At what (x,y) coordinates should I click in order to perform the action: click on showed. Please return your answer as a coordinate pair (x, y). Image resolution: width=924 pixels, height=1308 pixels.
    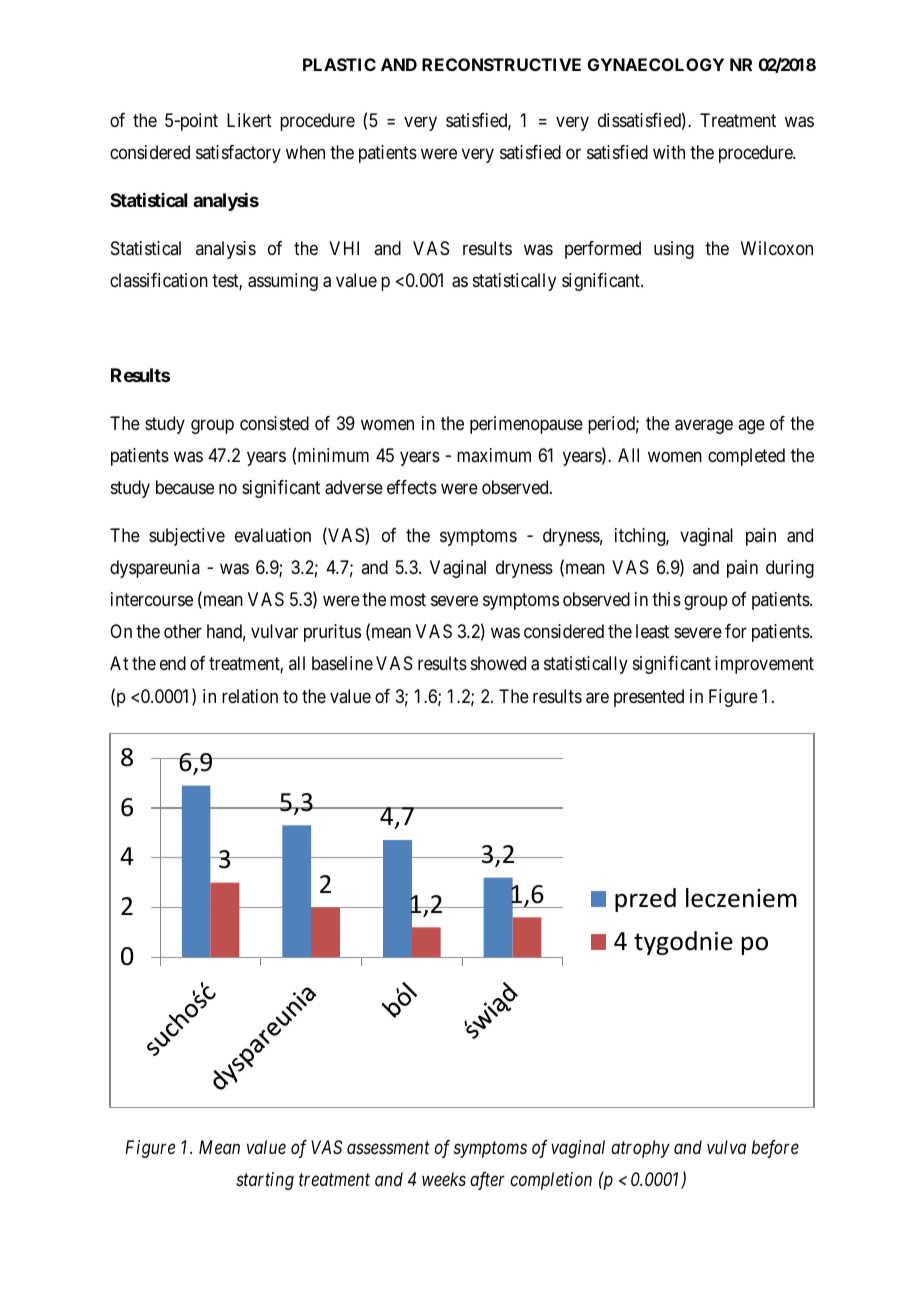
    Looking at the image, I should click on (498, 663).
